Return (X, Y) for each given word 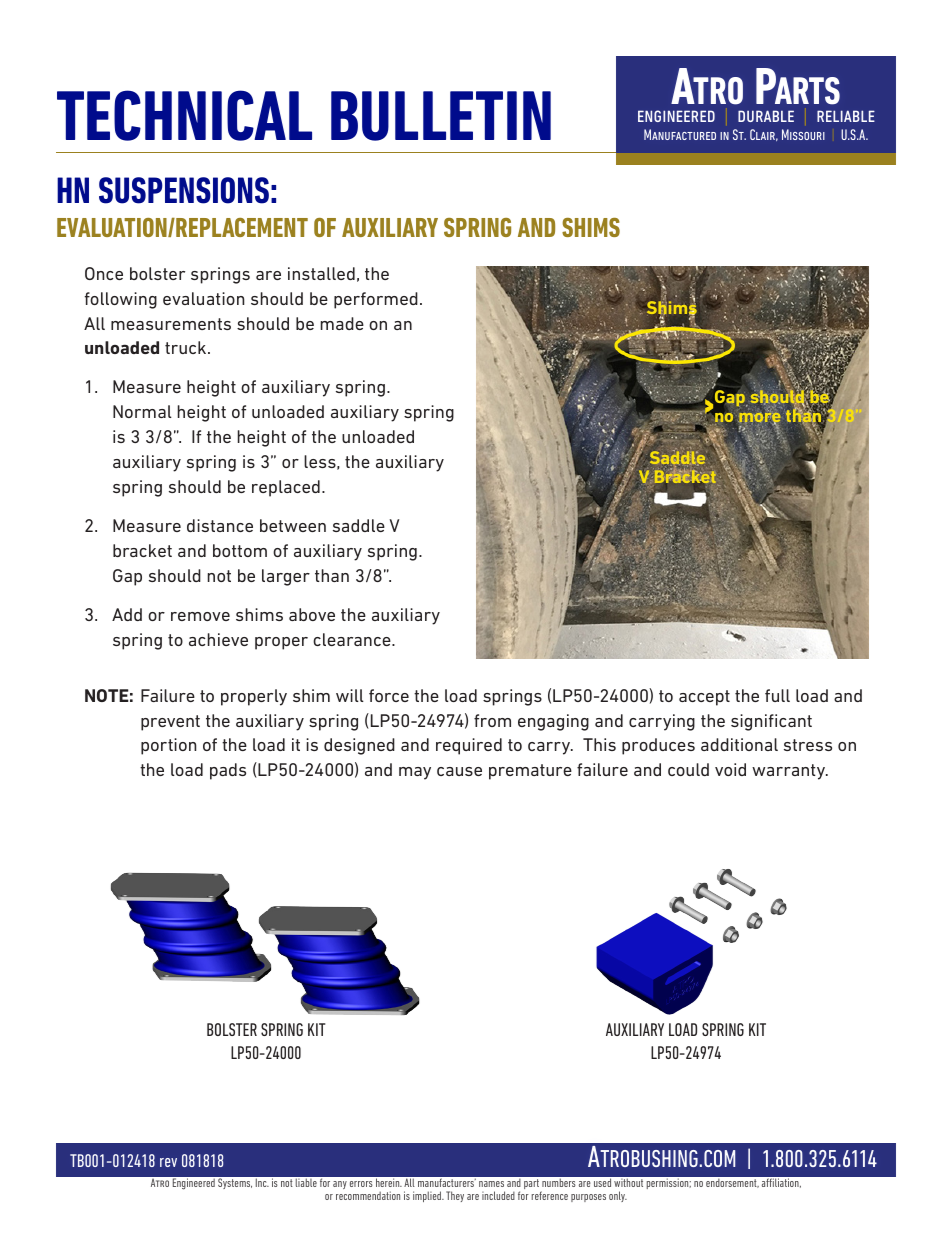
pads (228, 771)
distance (220, 525)
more (759, 417)
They (455, 1196)
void (730, 769)
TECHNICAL (184, 115)
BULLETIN (441, 116)
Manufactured (680, 134)
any (340, 1185)
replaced (286, 488)
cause (459, 771)
